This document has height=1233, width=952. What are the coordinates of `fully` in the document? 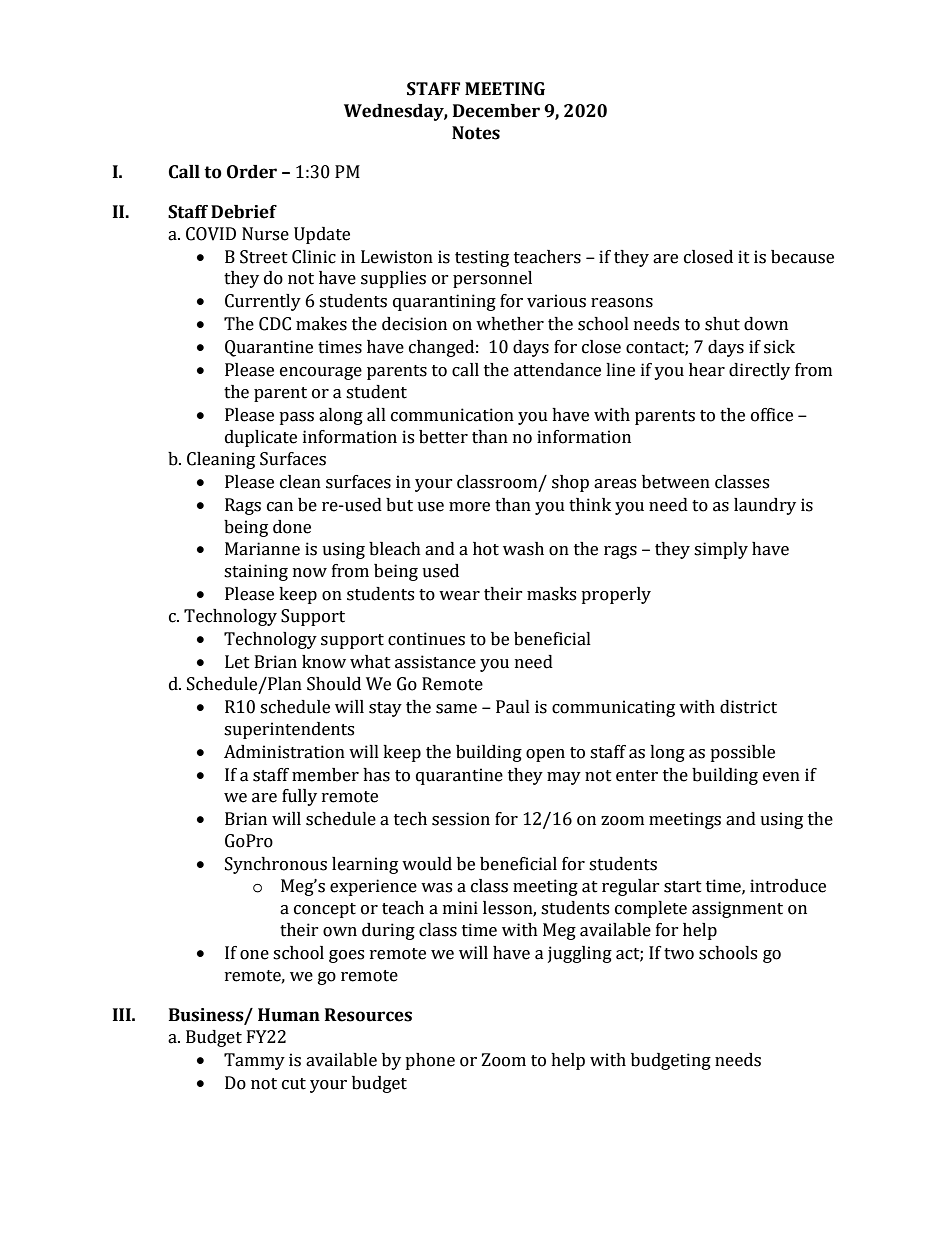 It's located at (299, 797).
